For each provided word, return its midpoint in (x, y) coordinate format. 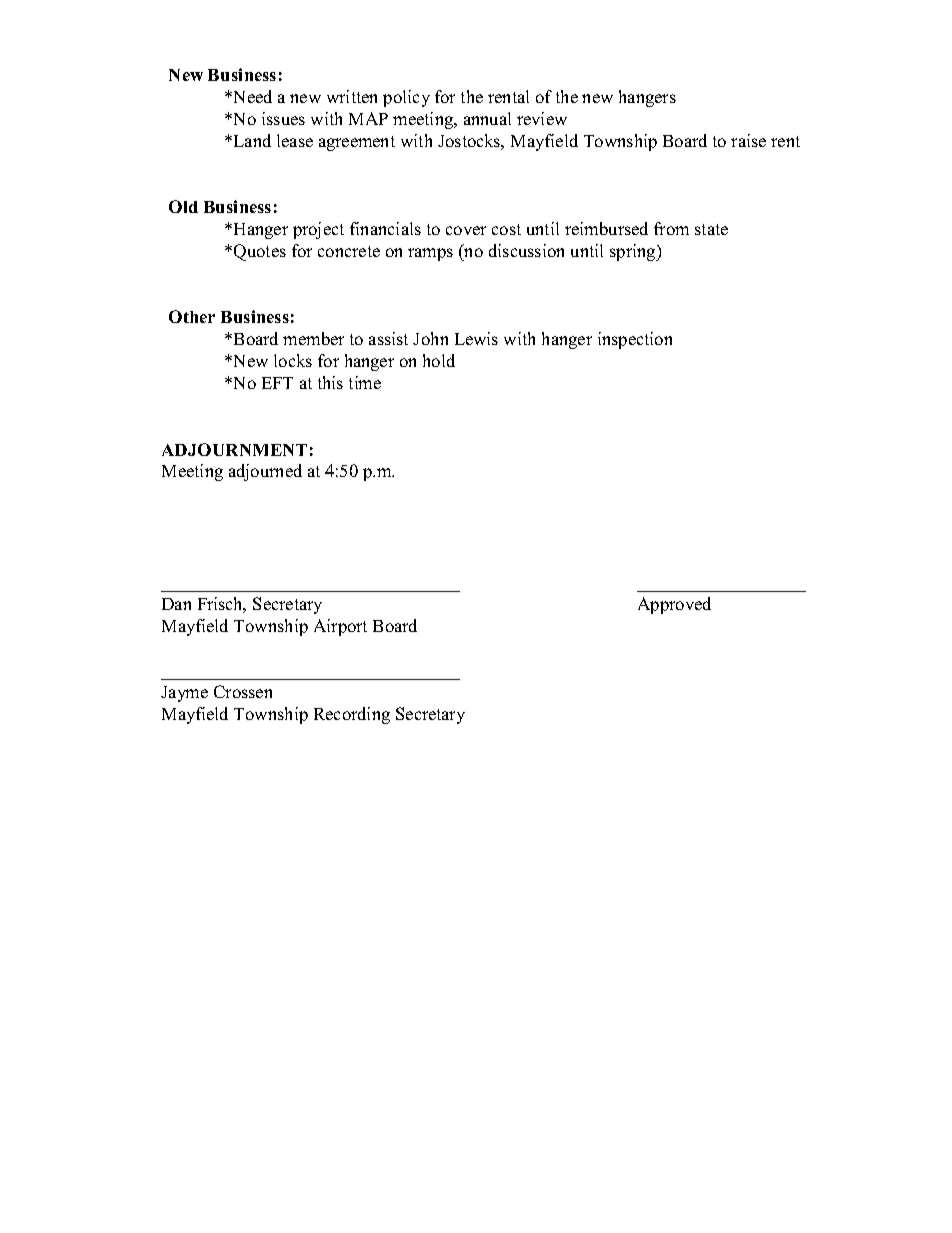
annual (487, 118)
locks (293, 360)
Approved (674, 605)
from (671, 228)
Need (251, 96)
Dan (176, 604)
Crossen (243, 691)
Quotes (260, 252)
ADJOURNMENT (234, 449)
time (365, 382)
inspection (635, 340)
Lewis (476, 338)
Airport (340, 627)
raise (748, 140)
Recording (352, 715)
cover (466, 230)
